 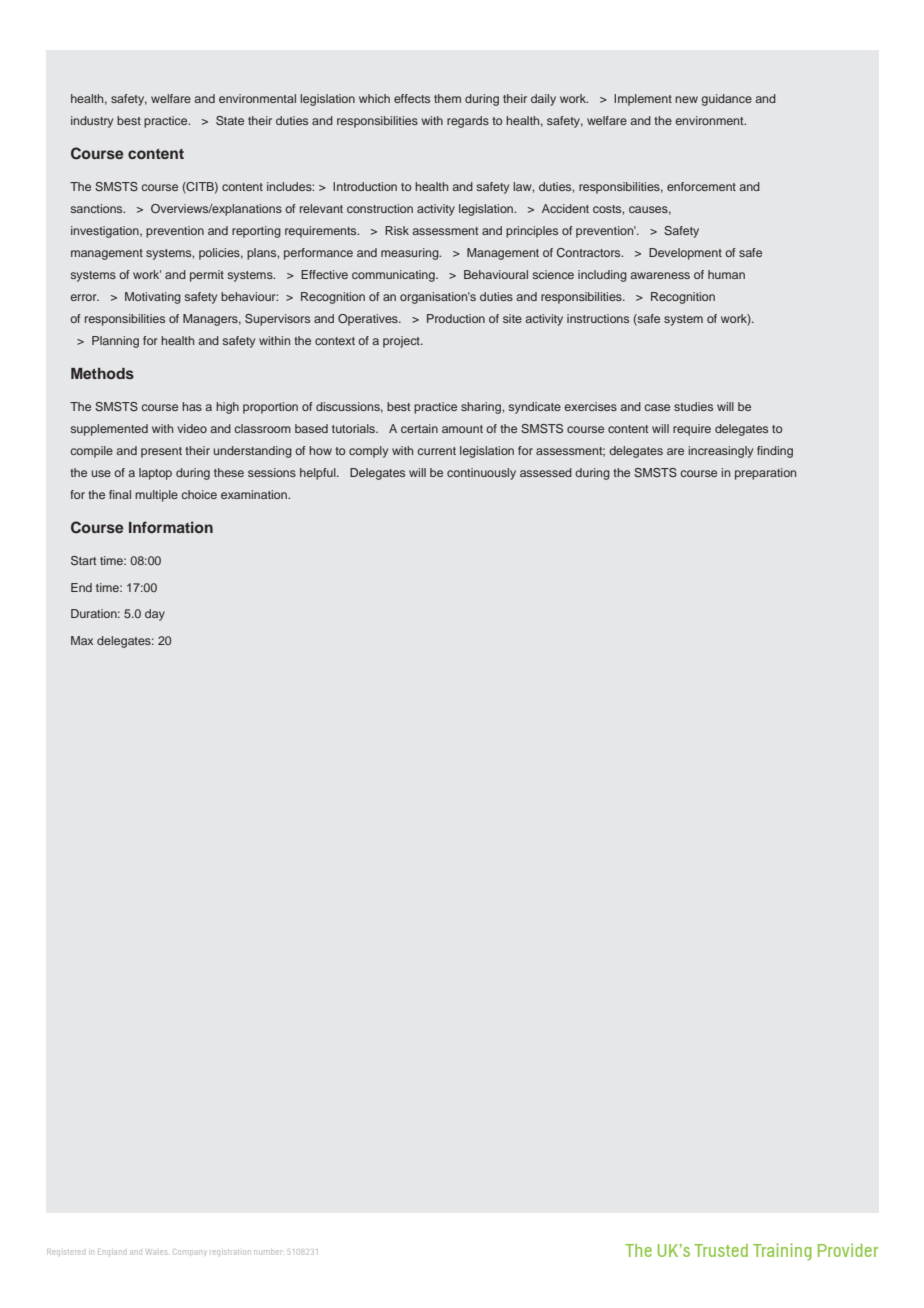 What do you see at coordinates (92, 122) in the screenshot?
I see `industry` at bounding box center [92, 122].
